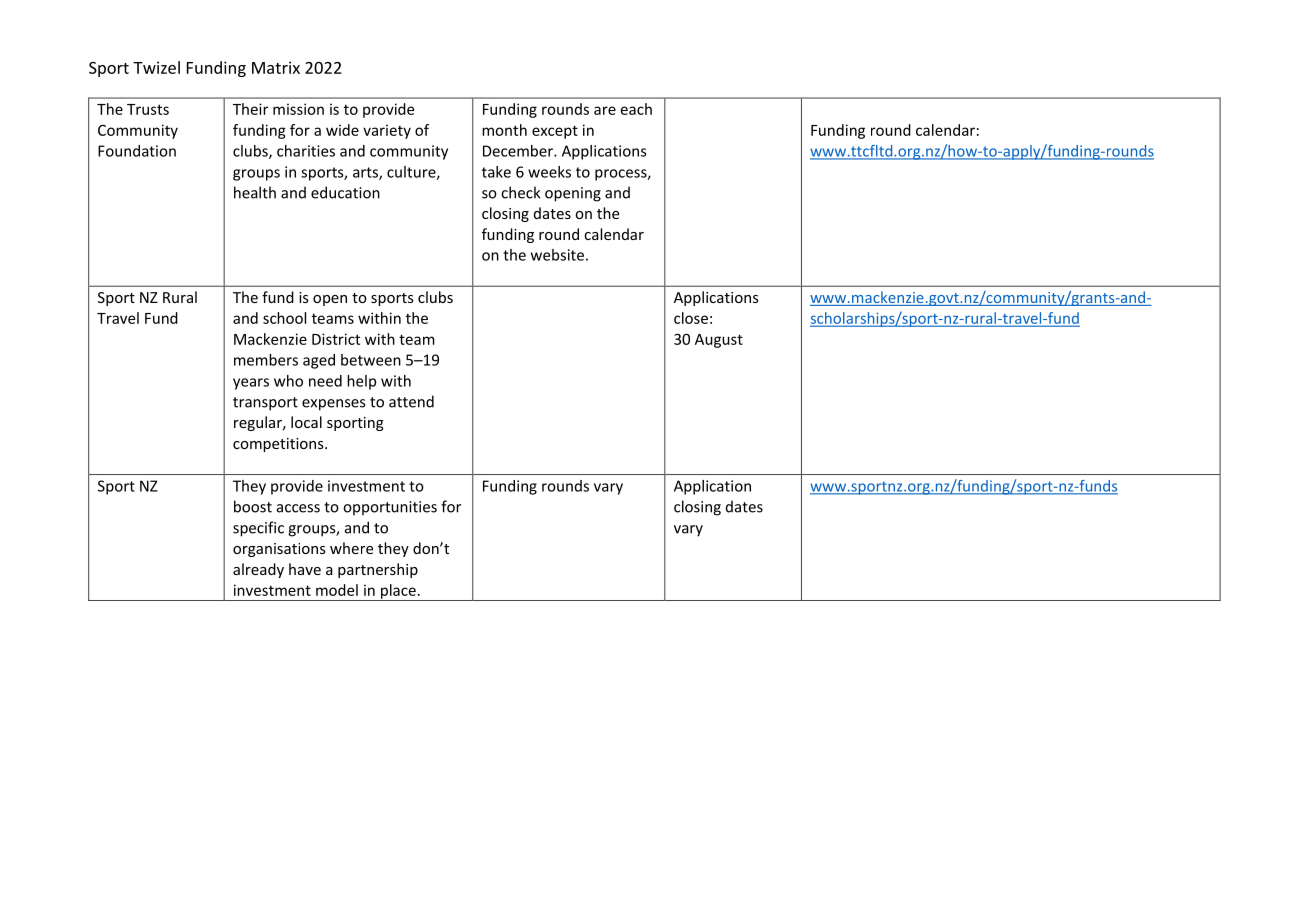 Image resolution: width=1308 pixels, height=924 pixels. I want to click on each, so click(636, 109).
